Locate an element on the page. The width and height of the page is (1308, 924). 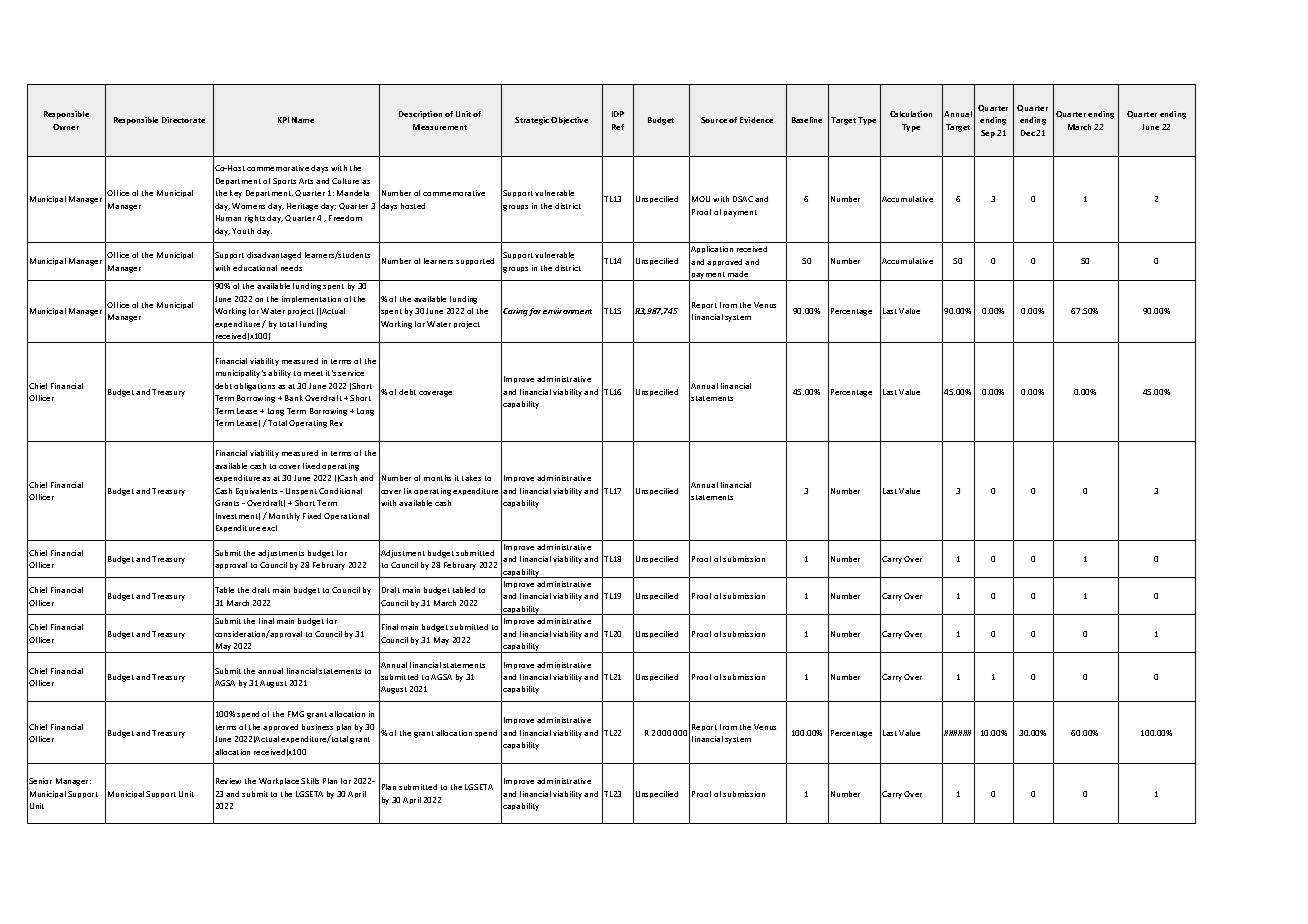
takes is located at coordinates (471, 478).
